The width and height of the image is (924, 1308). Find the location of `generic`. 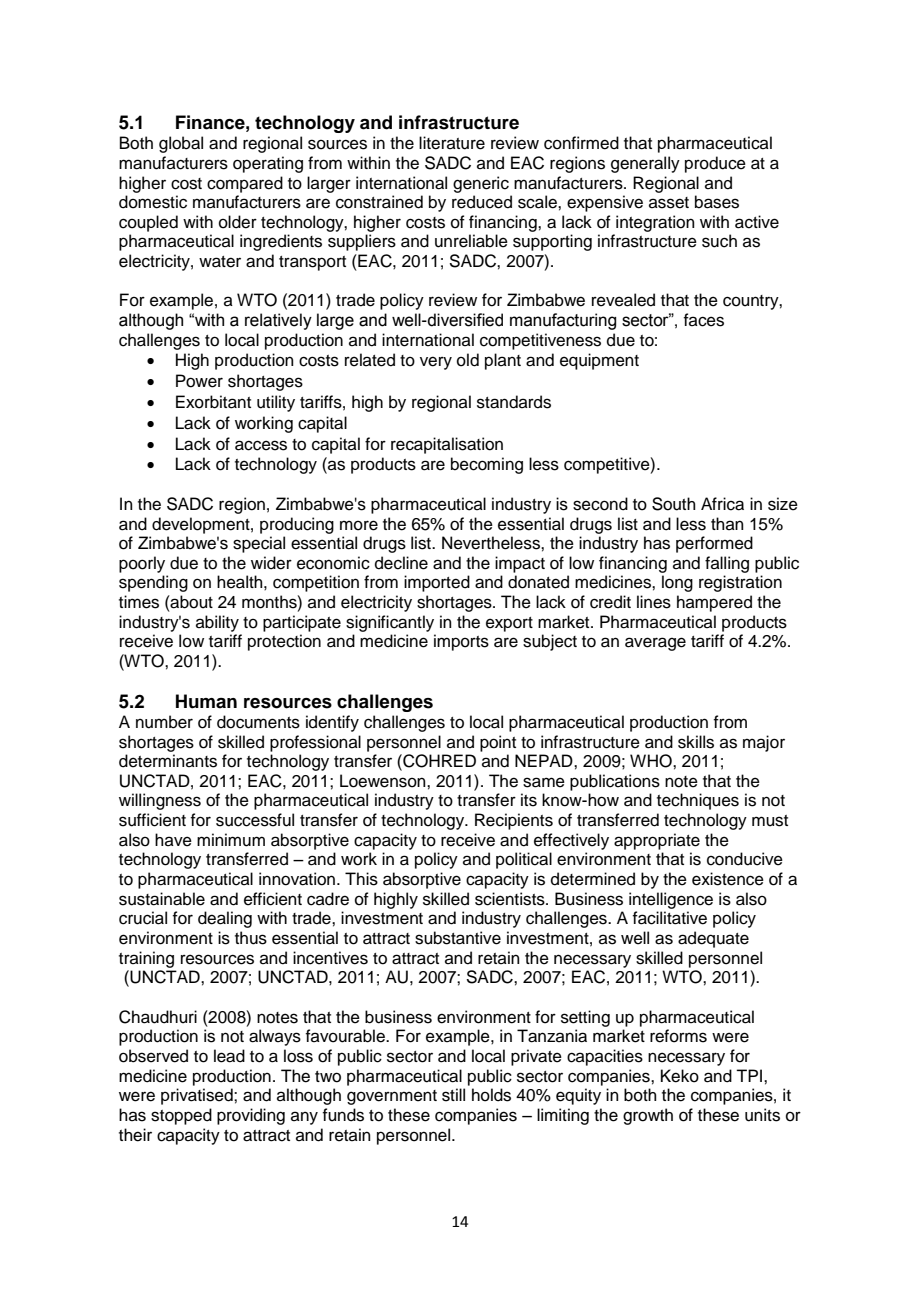

generic is located at coordinates (481, 184).
